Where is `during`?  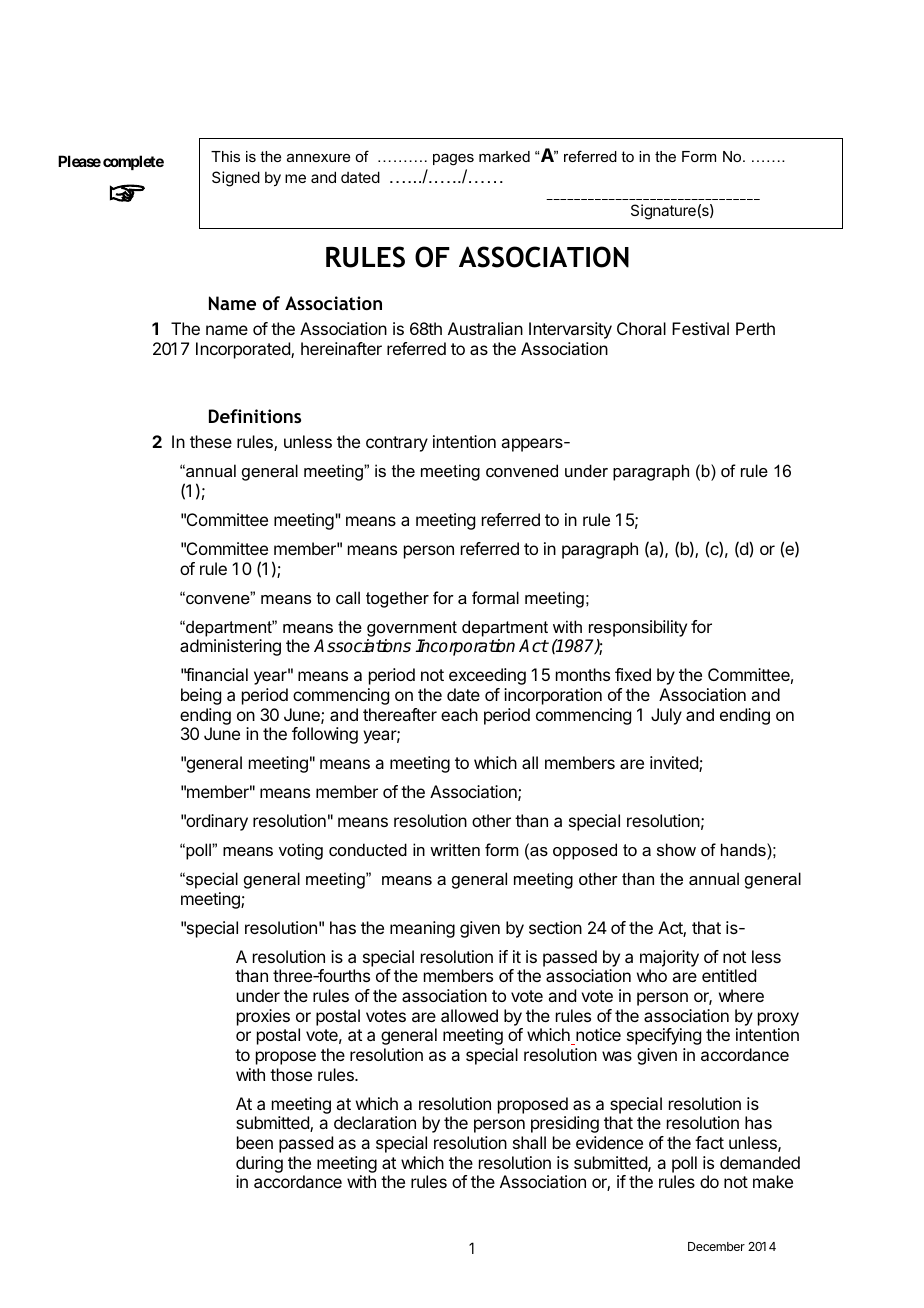 during is located at coordinates (259, 1164).
